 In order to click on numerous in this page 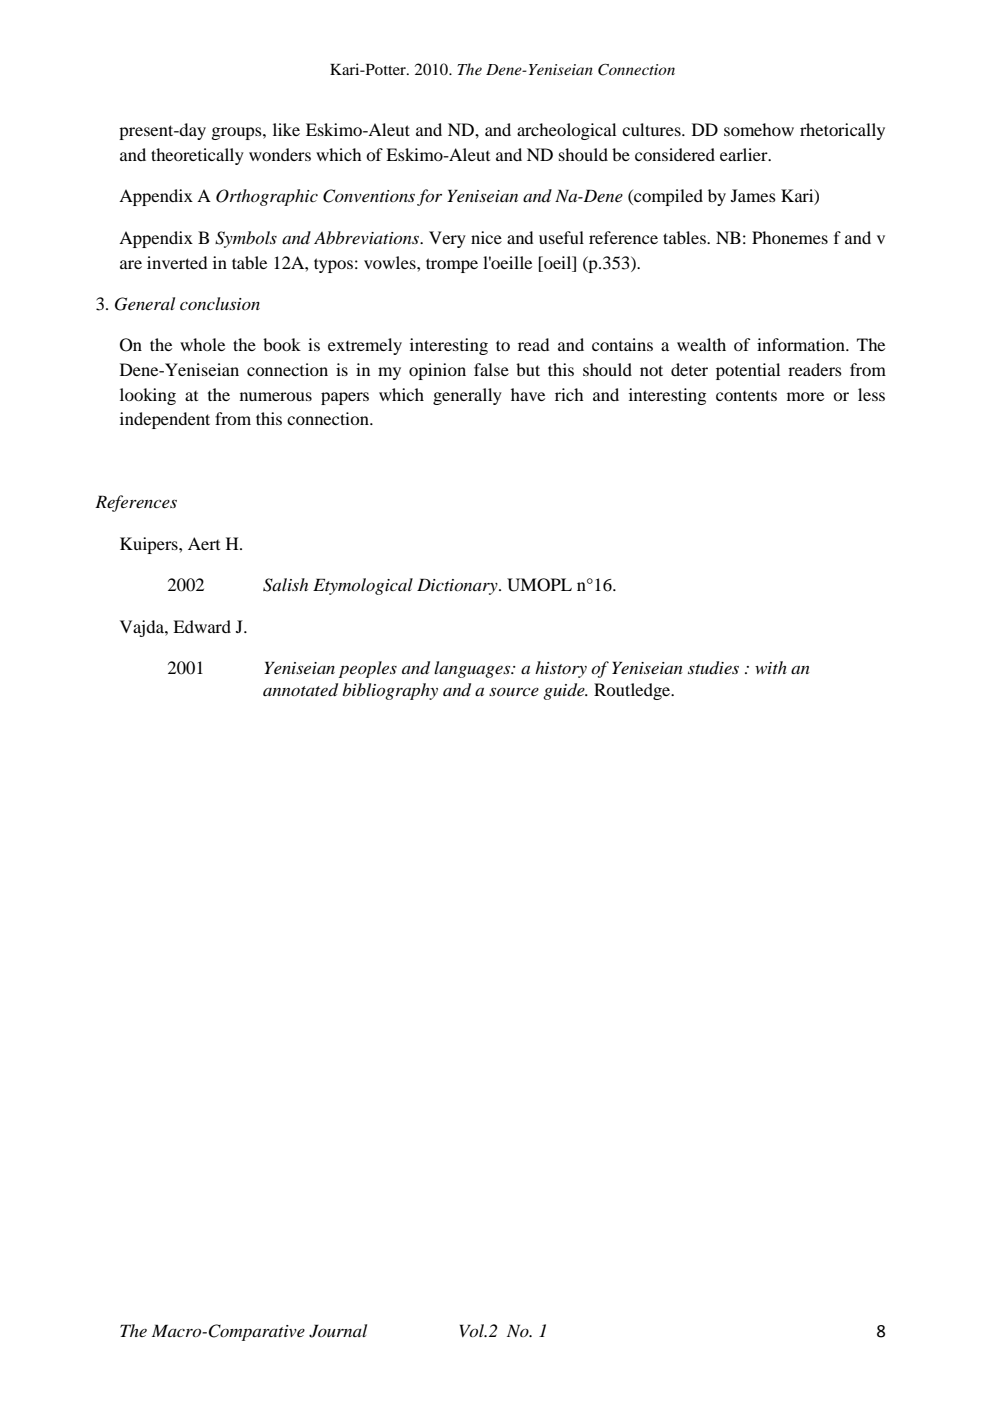, I will do `click(276, 396)`.
